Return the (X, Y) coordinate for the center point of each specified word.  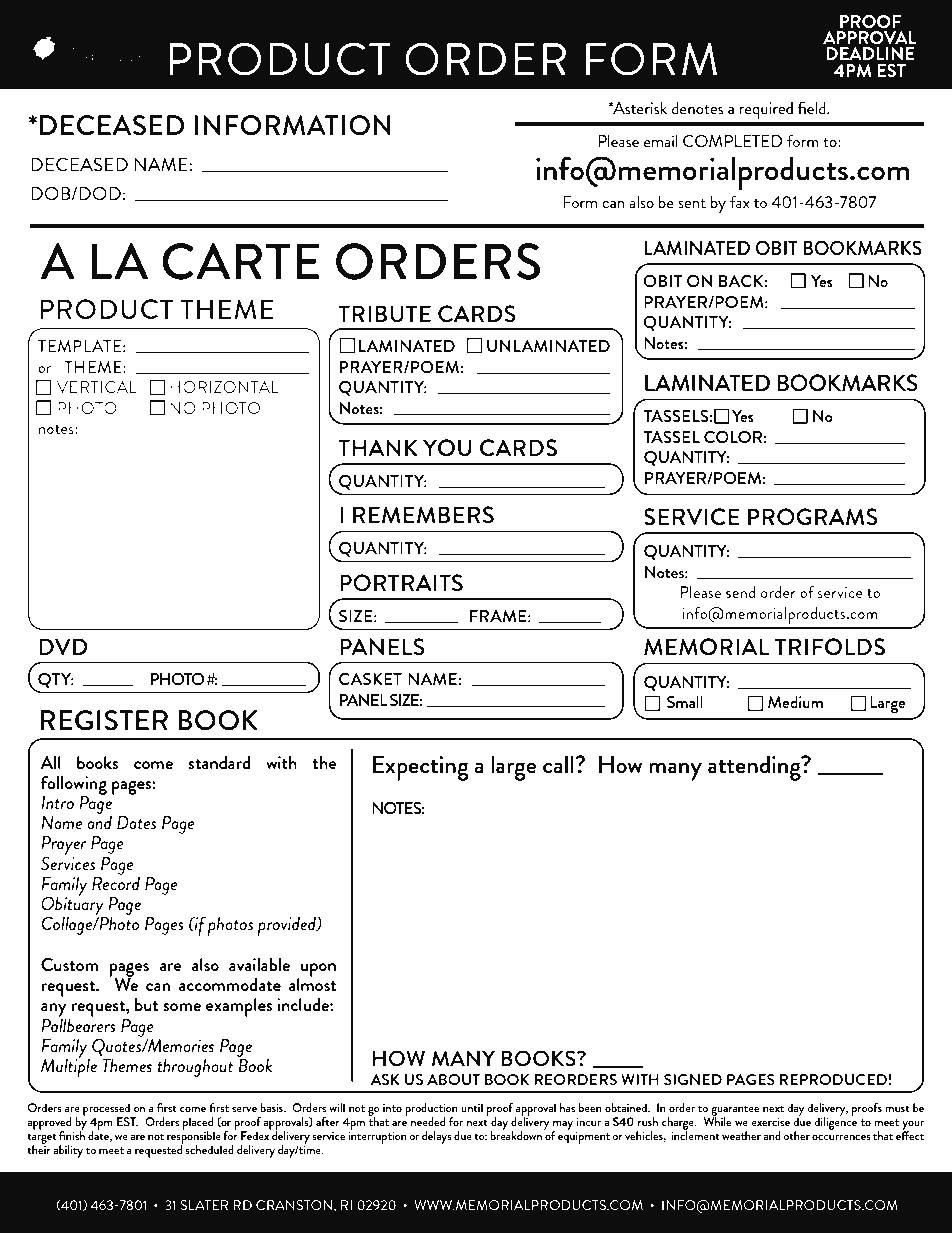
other (796, 1135)
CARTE (240, 261)
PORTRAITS (401, 583)
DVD (63, 646)
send (741, 592)
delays (437, 1137)
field (813, 108)
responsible (194, 1138)
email (661, 141)
